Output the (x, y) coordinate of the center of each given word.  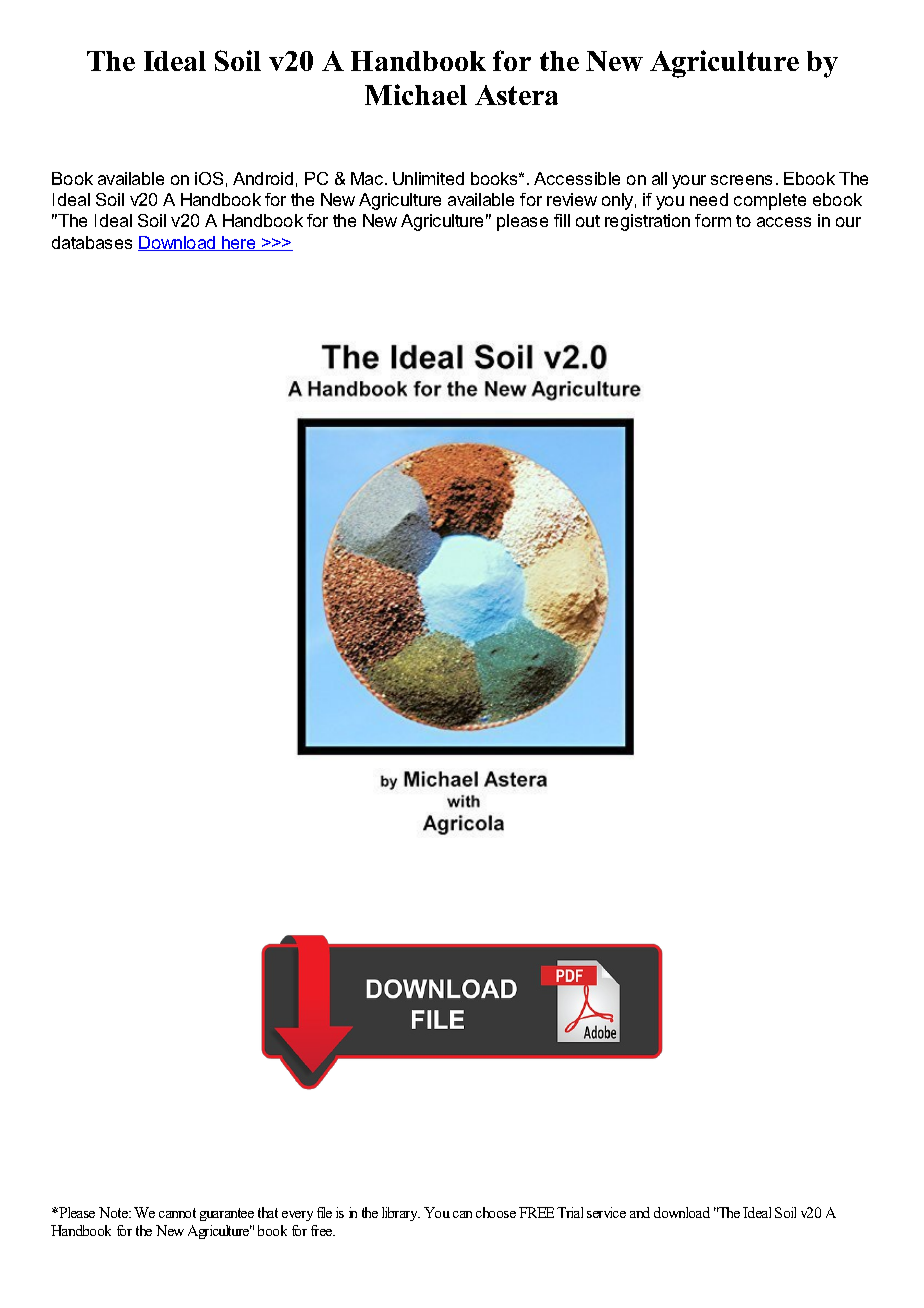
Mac (368, 178)
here (239, 243)
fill (562, 220)
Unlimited (428, 178)
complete (770, 201)
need (709, 199)
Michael (416, 94)
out (588, 221)
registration (647, 222)
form (713, 220)
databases (92, 242)
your (689, 182)
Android (263, 178)
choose (496, 1212)
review (572, 199)
